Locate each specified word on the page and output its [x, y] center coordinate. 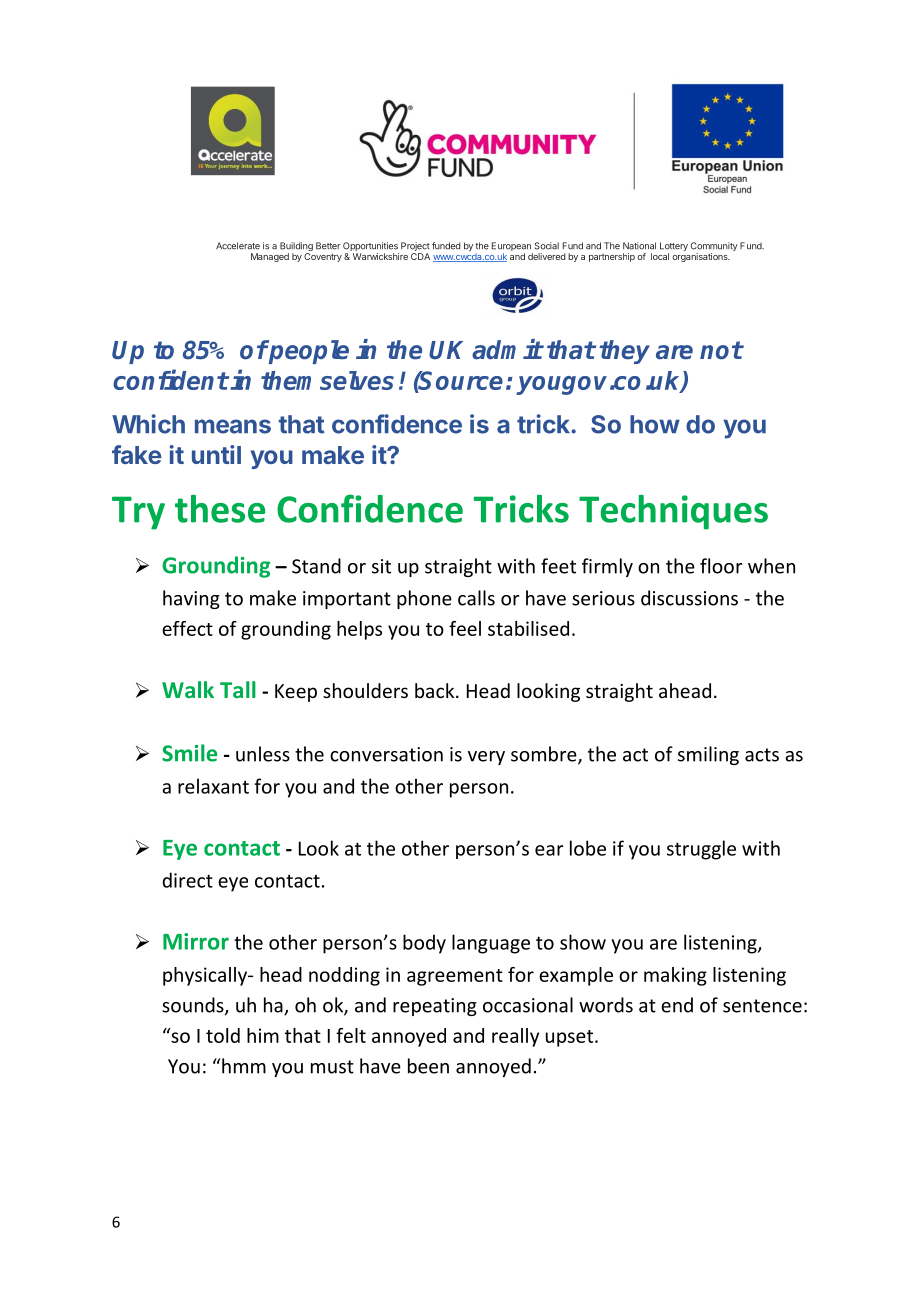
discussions [689, 598]
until [216, 454]
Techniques [673, 512]
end [677, 1005]
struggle [701, 850]
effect [187, 628]
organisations [701, 257]
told [223, 1035]
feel [465, 628]
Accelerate [238, 246]
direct [187, 880]
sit [381, 566]
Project [415, 248]
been [428, 1066]
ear [549, 850]
